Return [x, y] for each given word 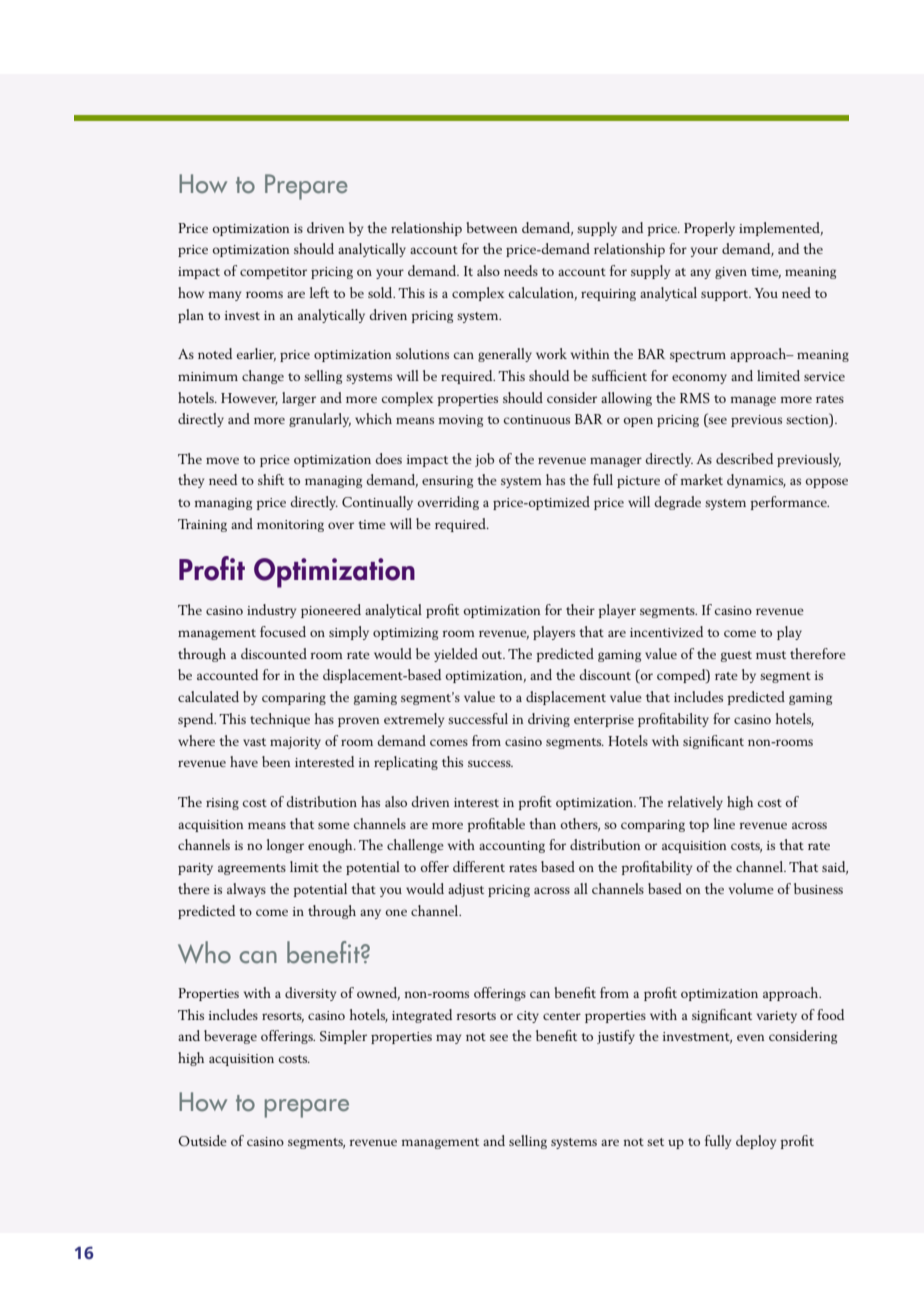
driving [549, 720]
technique [280, 720]
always [246, 890]
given [731, 273]
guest [736, 656]
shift [271, 479]
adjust [466, 890]
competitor [273, 273]
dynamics [756, 481]
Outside [202, 1140]
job [484, 460]
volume [751, 888]
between [492, 227]
